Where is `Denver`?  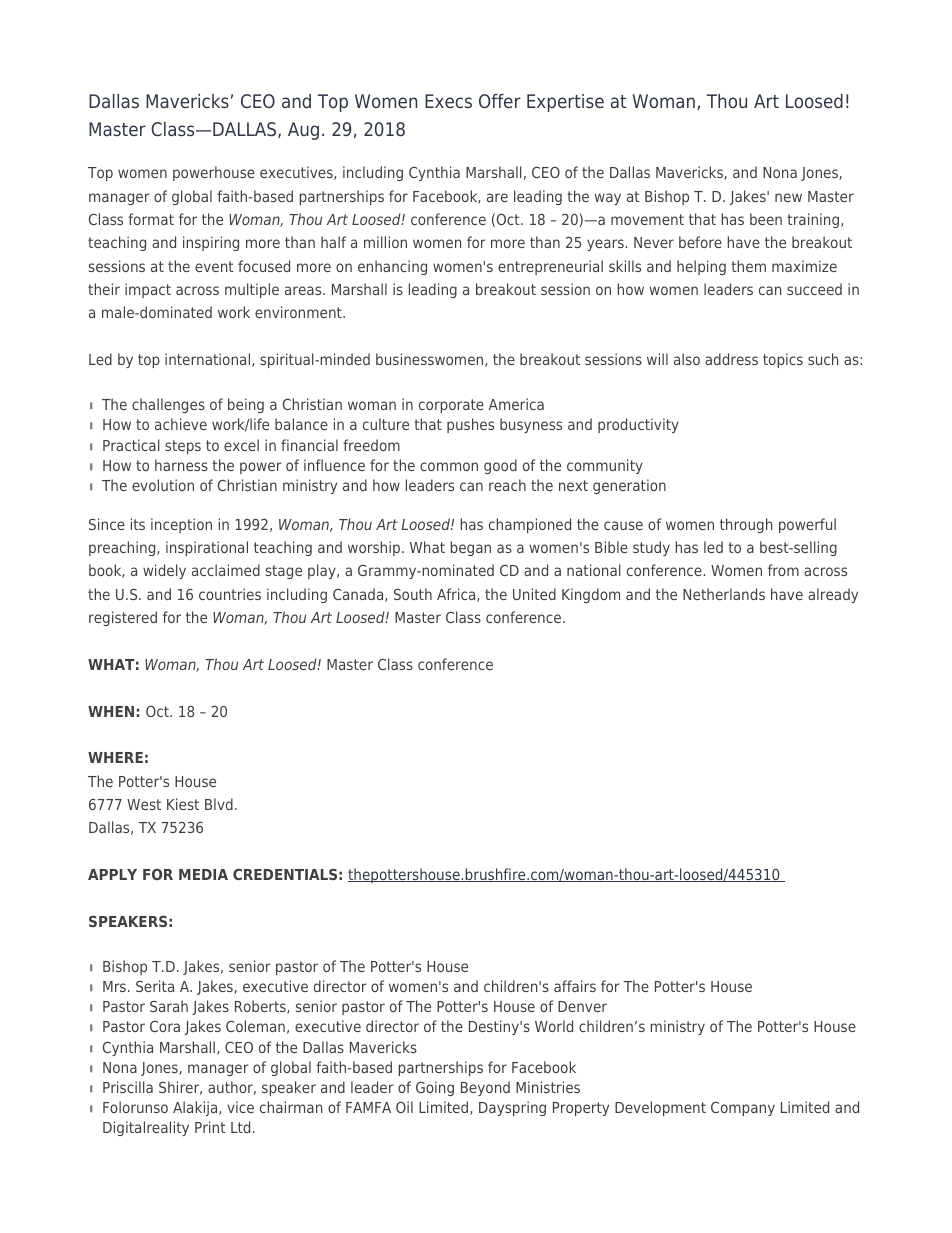
Denver is located at coordinates (582, 1006).
